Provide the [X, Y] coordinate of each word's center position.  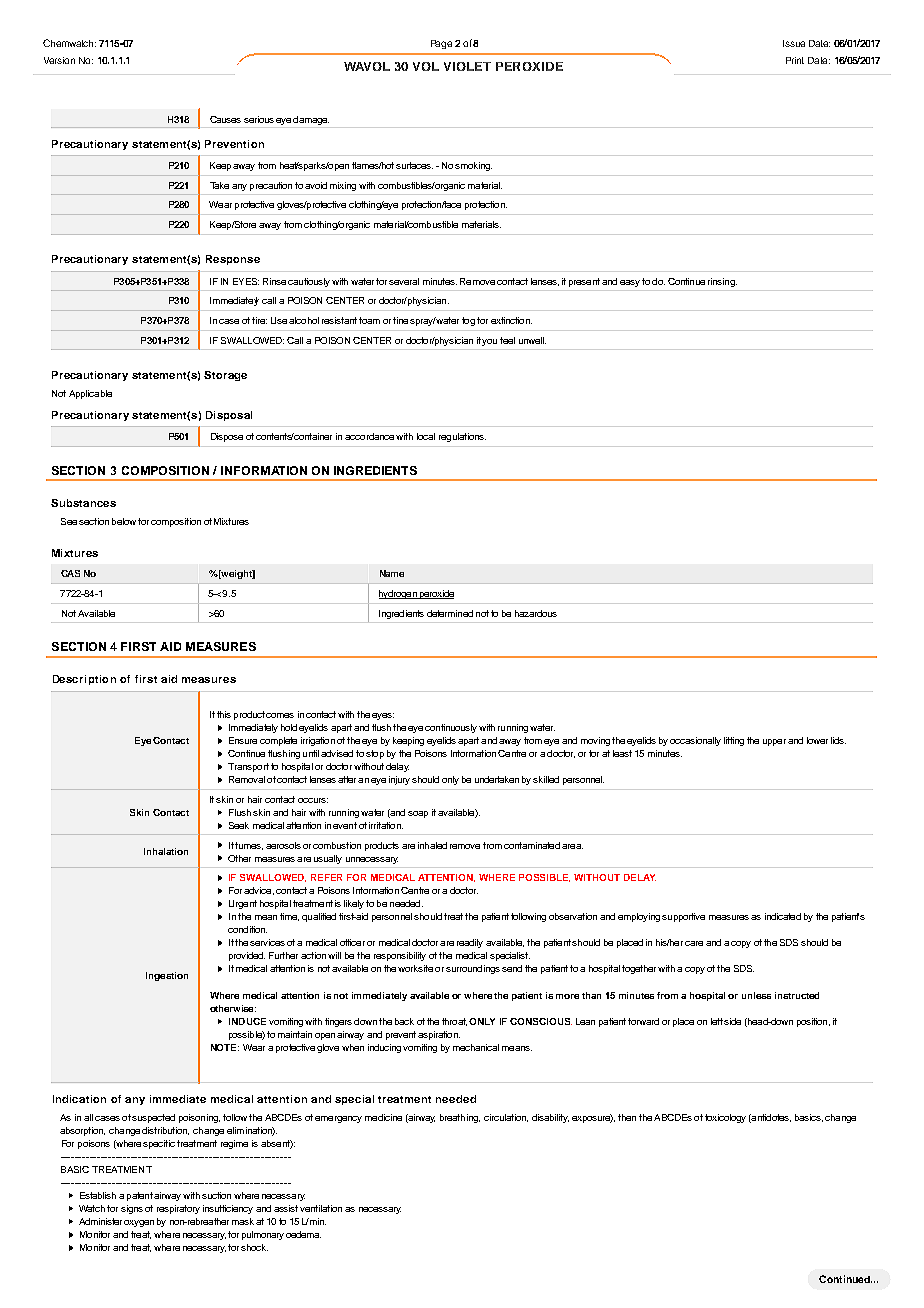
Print [795, 60]
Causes [225, 119]
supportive [683, 917]
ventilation [321, 1208]
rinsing [722, 282]
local [426, 436]
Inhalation [166, 851]
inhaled [432, 845]
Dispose [227, 437]
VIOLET [467, 66]
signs [132, 1209]
